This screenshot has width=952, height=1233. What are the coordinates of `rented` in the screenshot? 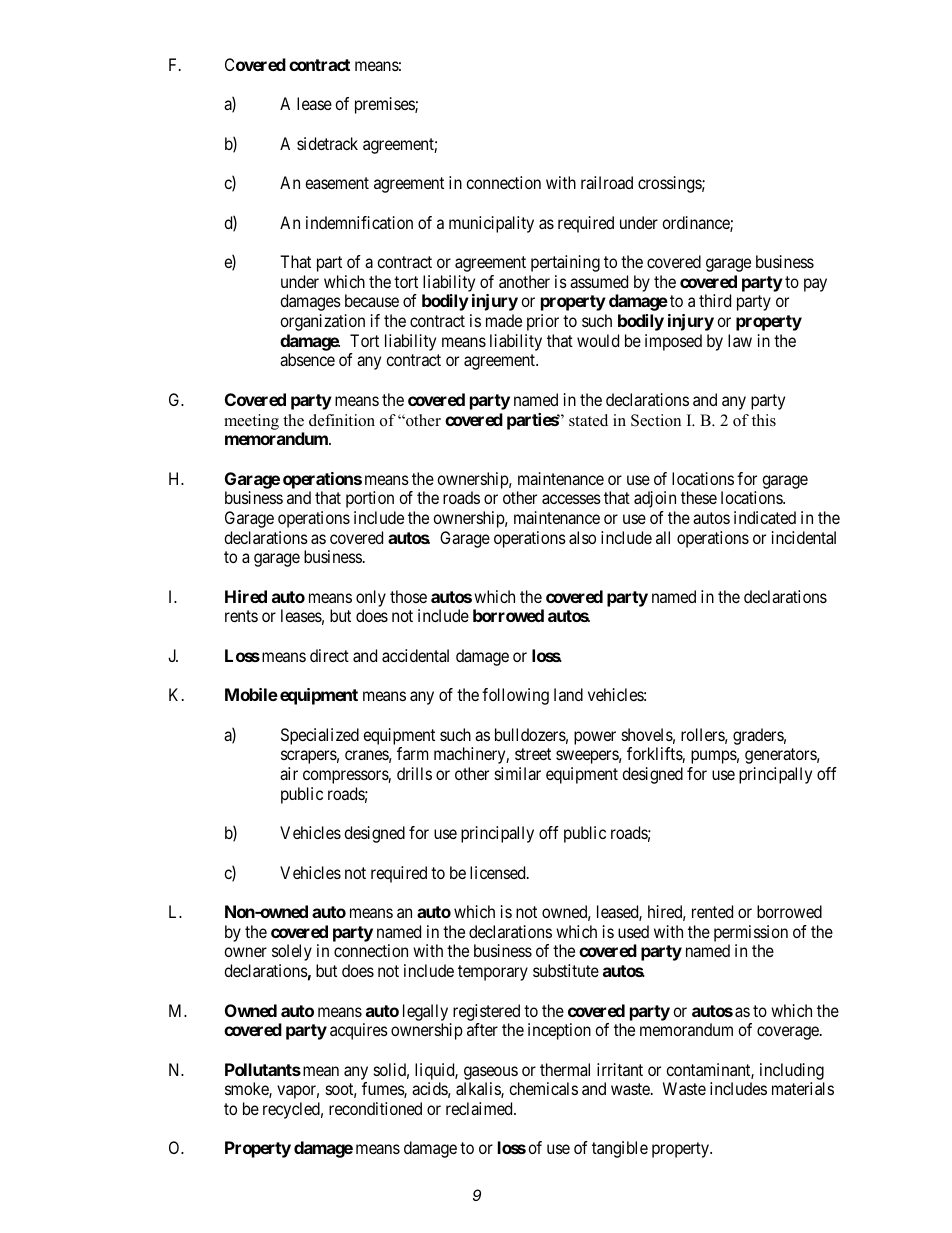 It's located at (712, 911).
